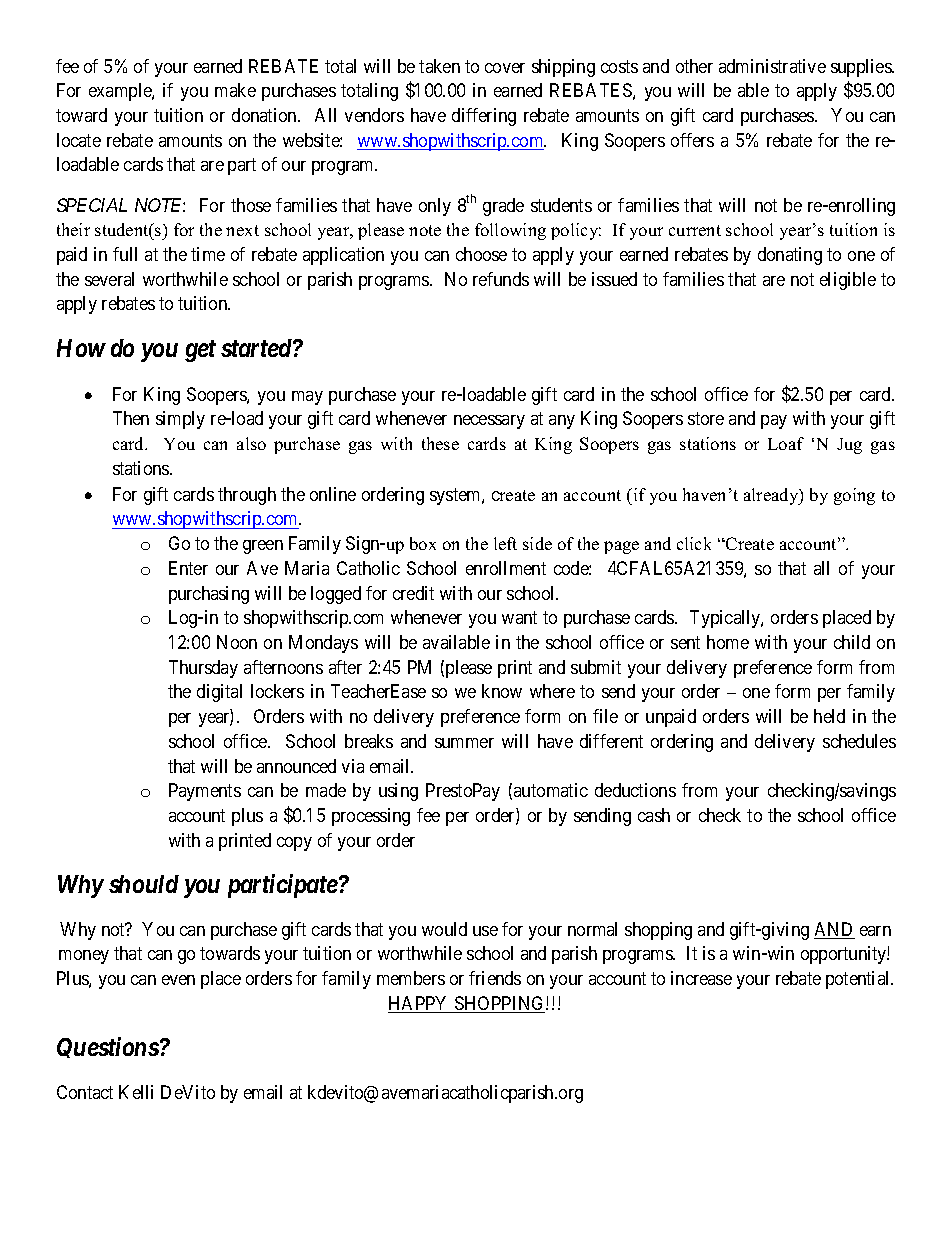 The image size is (952, 1233). What do you see at coordinates (484, 117) in the screenshot?
I see `differing` at bounding box center [484, 117].
